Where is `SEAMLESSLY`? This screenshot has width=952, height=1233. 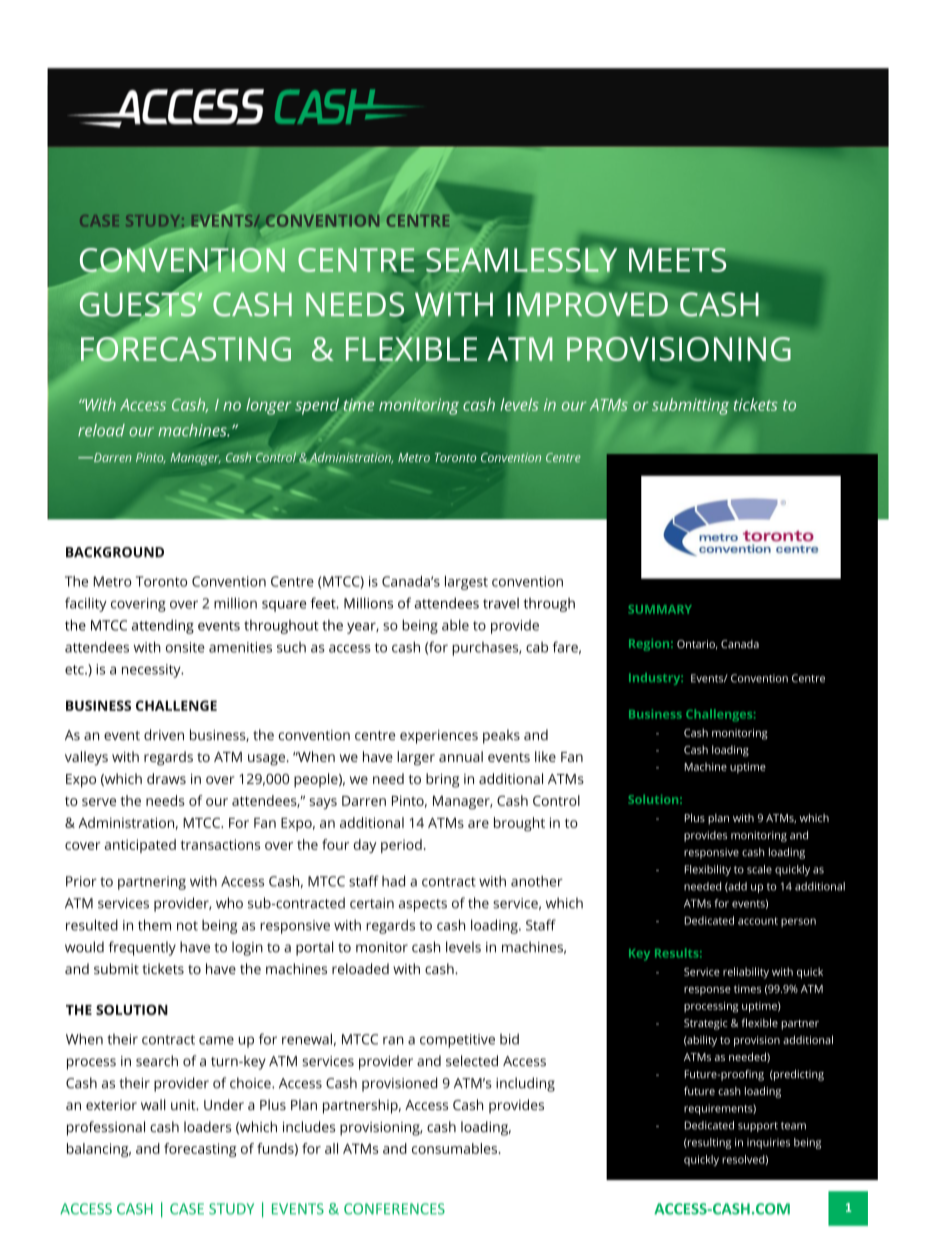
SEAMLESSLY is located at coordinates (521, 260).
